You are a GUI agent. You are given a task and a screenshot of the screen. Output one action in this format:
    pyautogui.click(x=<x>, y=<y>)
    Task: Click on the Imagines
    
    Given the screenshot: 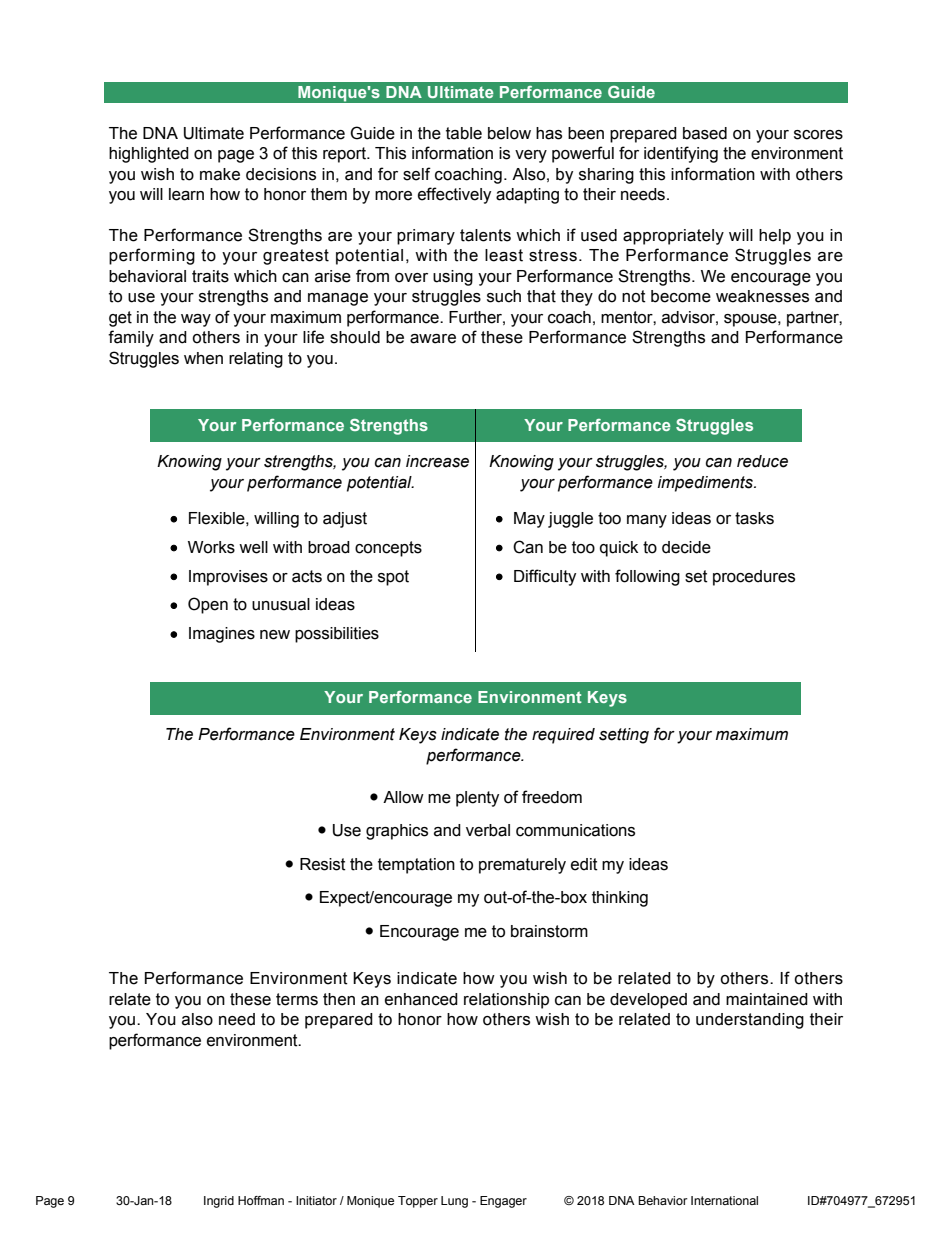 What is the action you would take?
    pyautogui.click(x=222, y=635)
